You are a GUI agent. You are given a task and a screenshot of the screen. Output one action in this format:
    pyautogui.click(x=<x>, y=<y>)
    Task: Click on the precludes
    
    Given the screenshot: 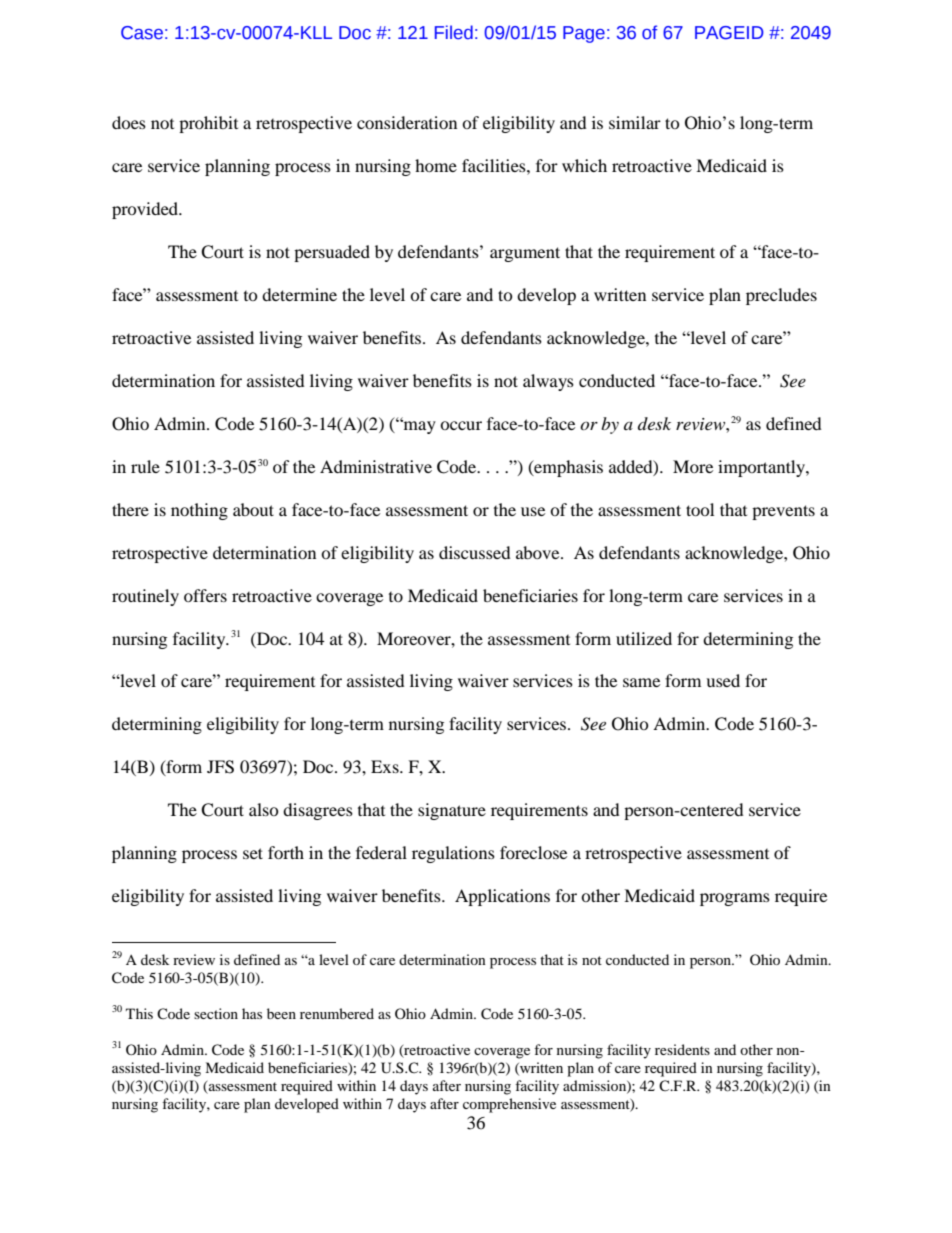 What is the action you would take?
    pyautogui.click(x=781, y=296)
